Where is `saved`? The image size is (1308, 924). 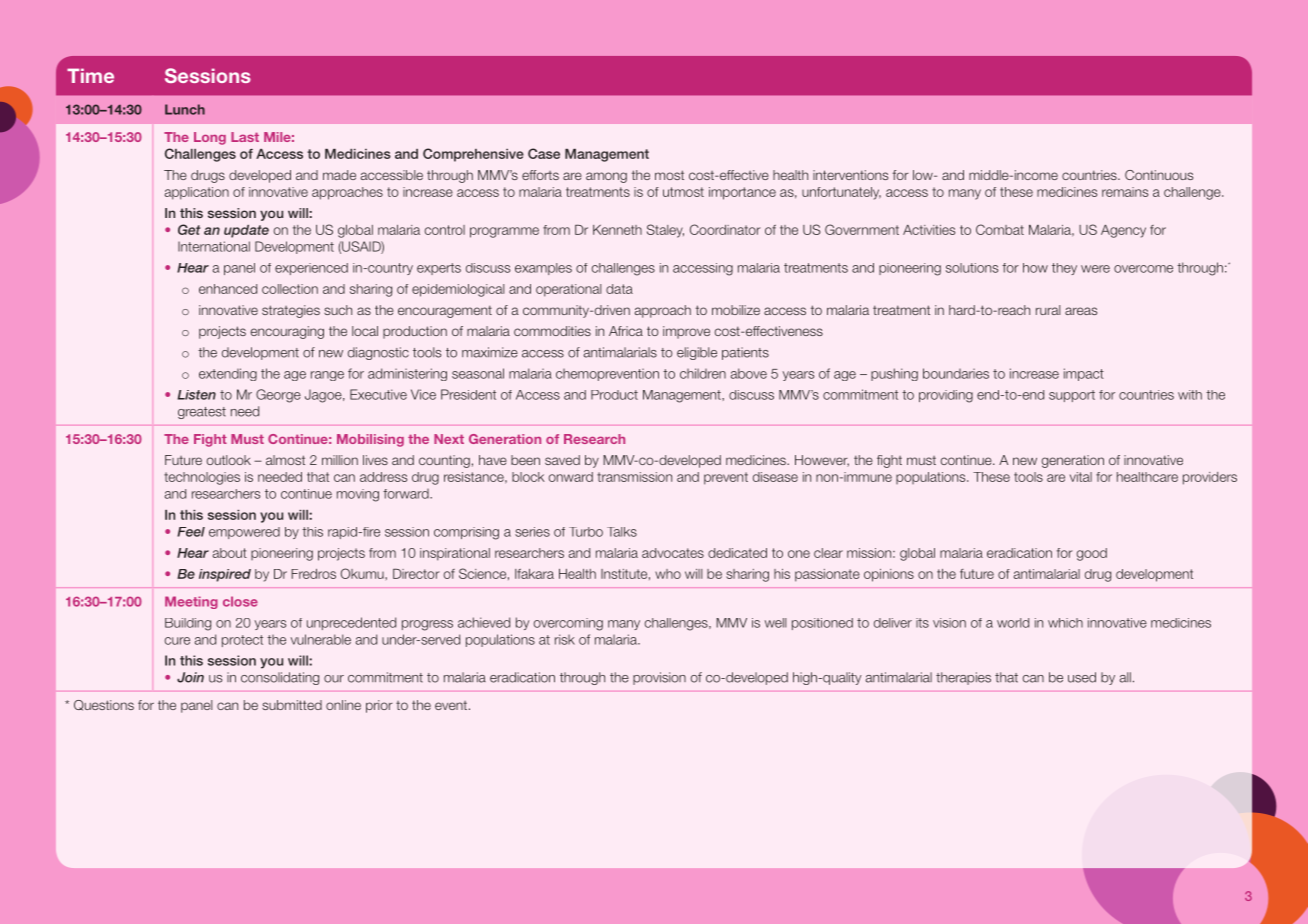 saved is located at coordinates (562, 460).
